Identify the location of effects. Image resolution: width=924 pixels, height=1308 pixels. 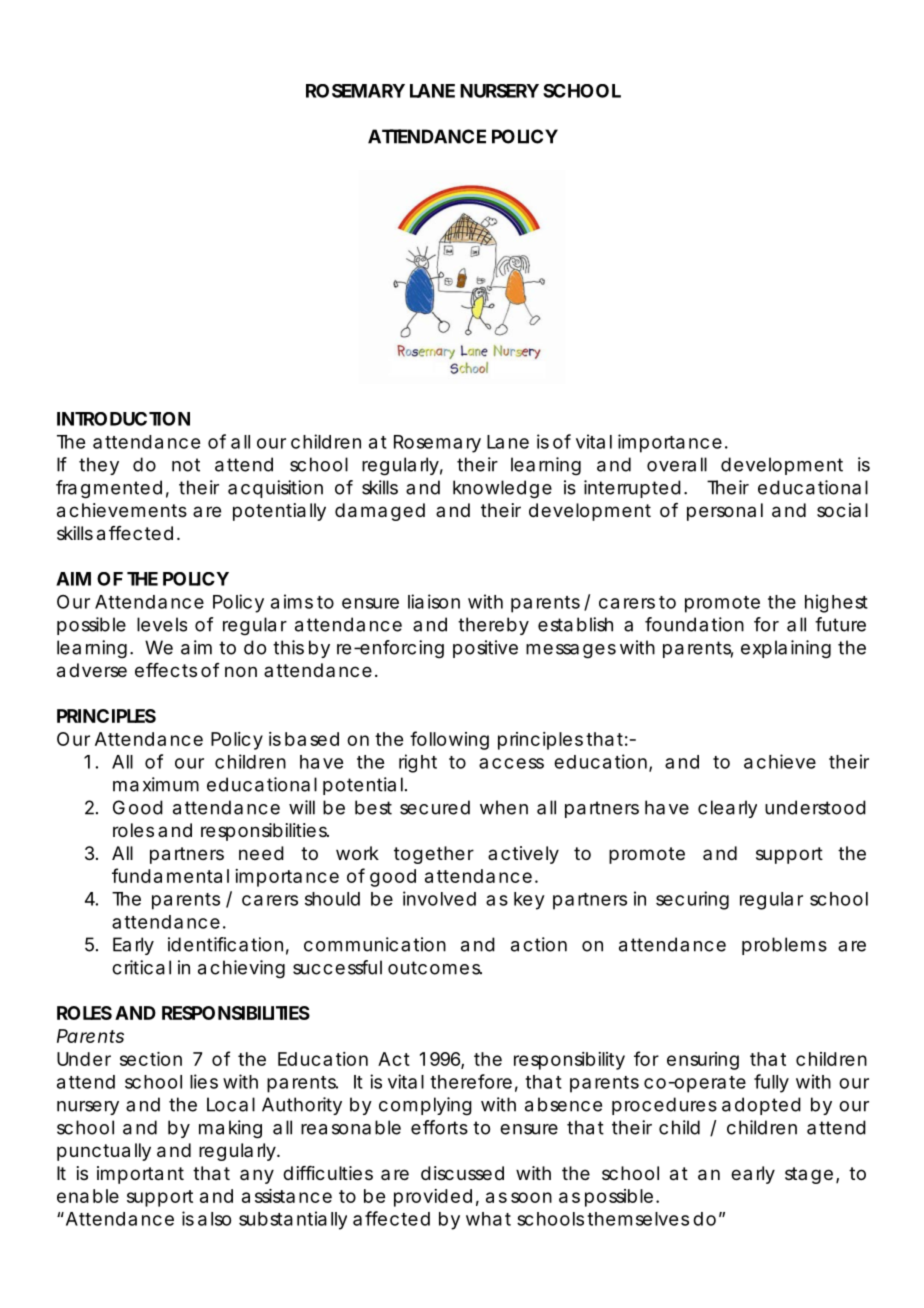
(166, 670).
